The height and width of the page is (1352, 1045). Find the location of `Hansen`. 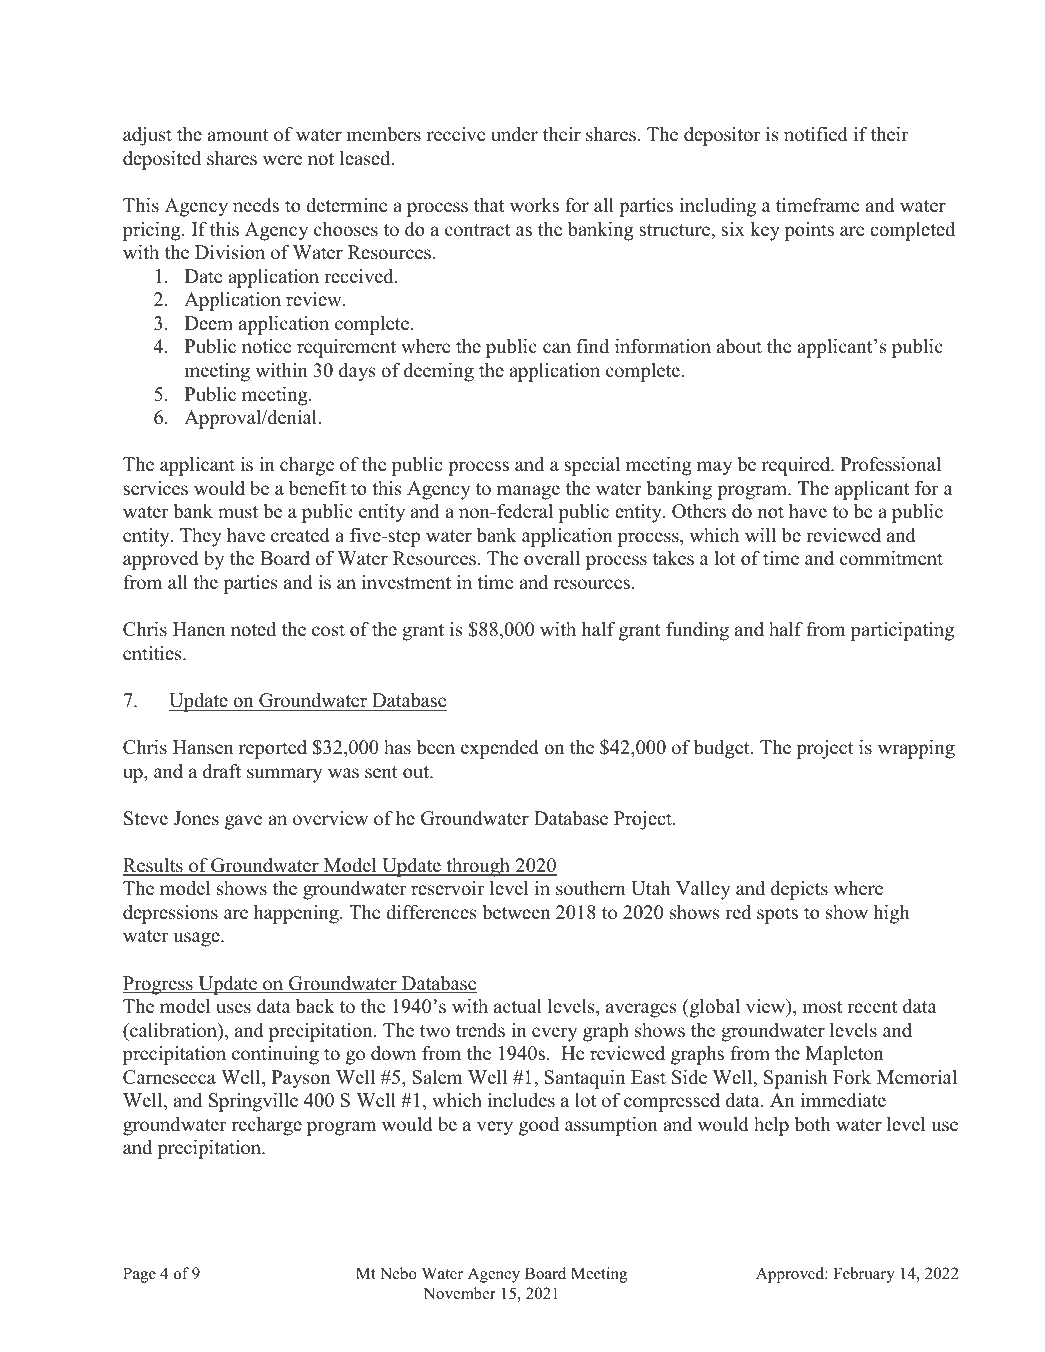

Hansen is located at coordinates (203, 747).
